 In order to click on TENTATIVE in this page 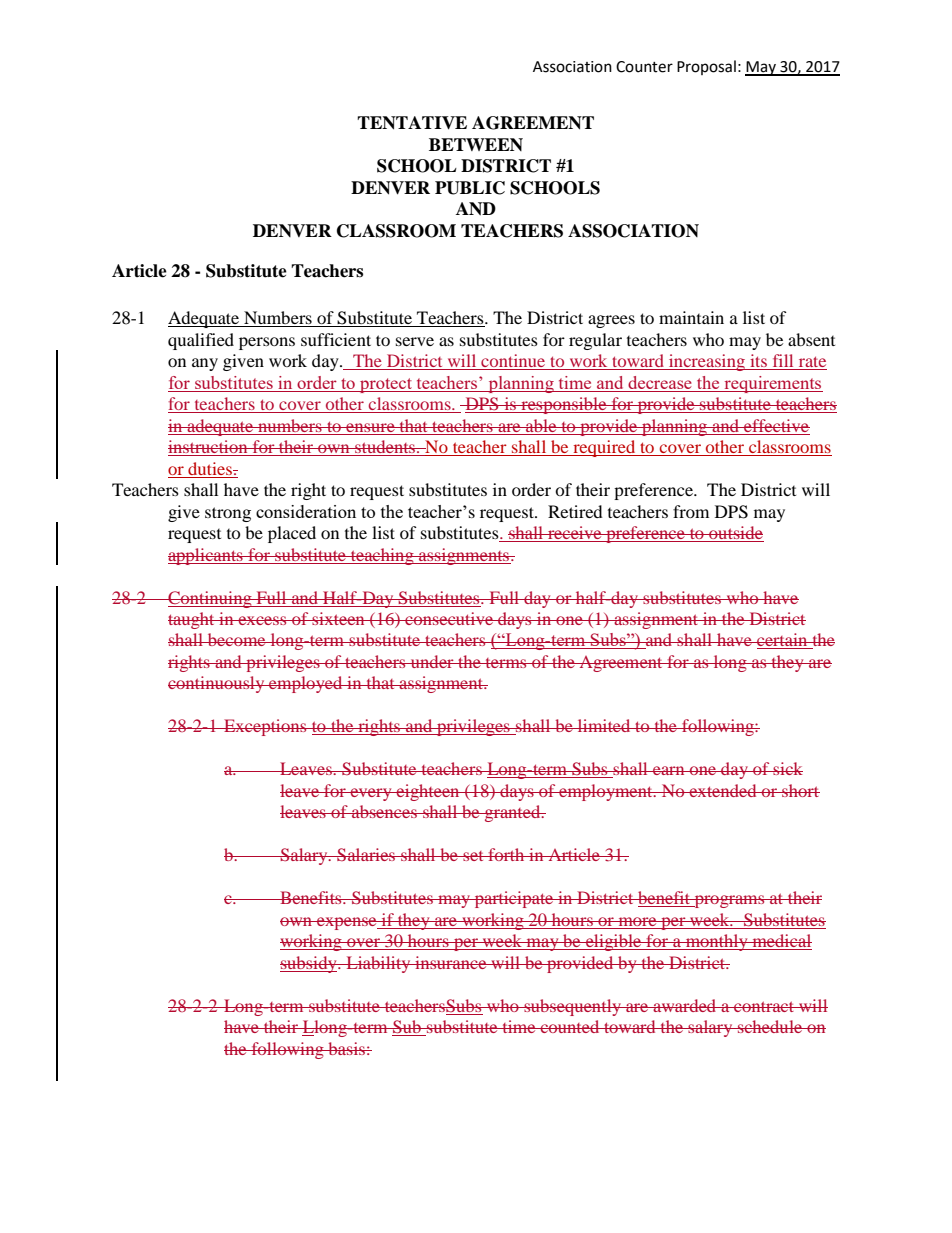, I will do `click(412, 123)`.
